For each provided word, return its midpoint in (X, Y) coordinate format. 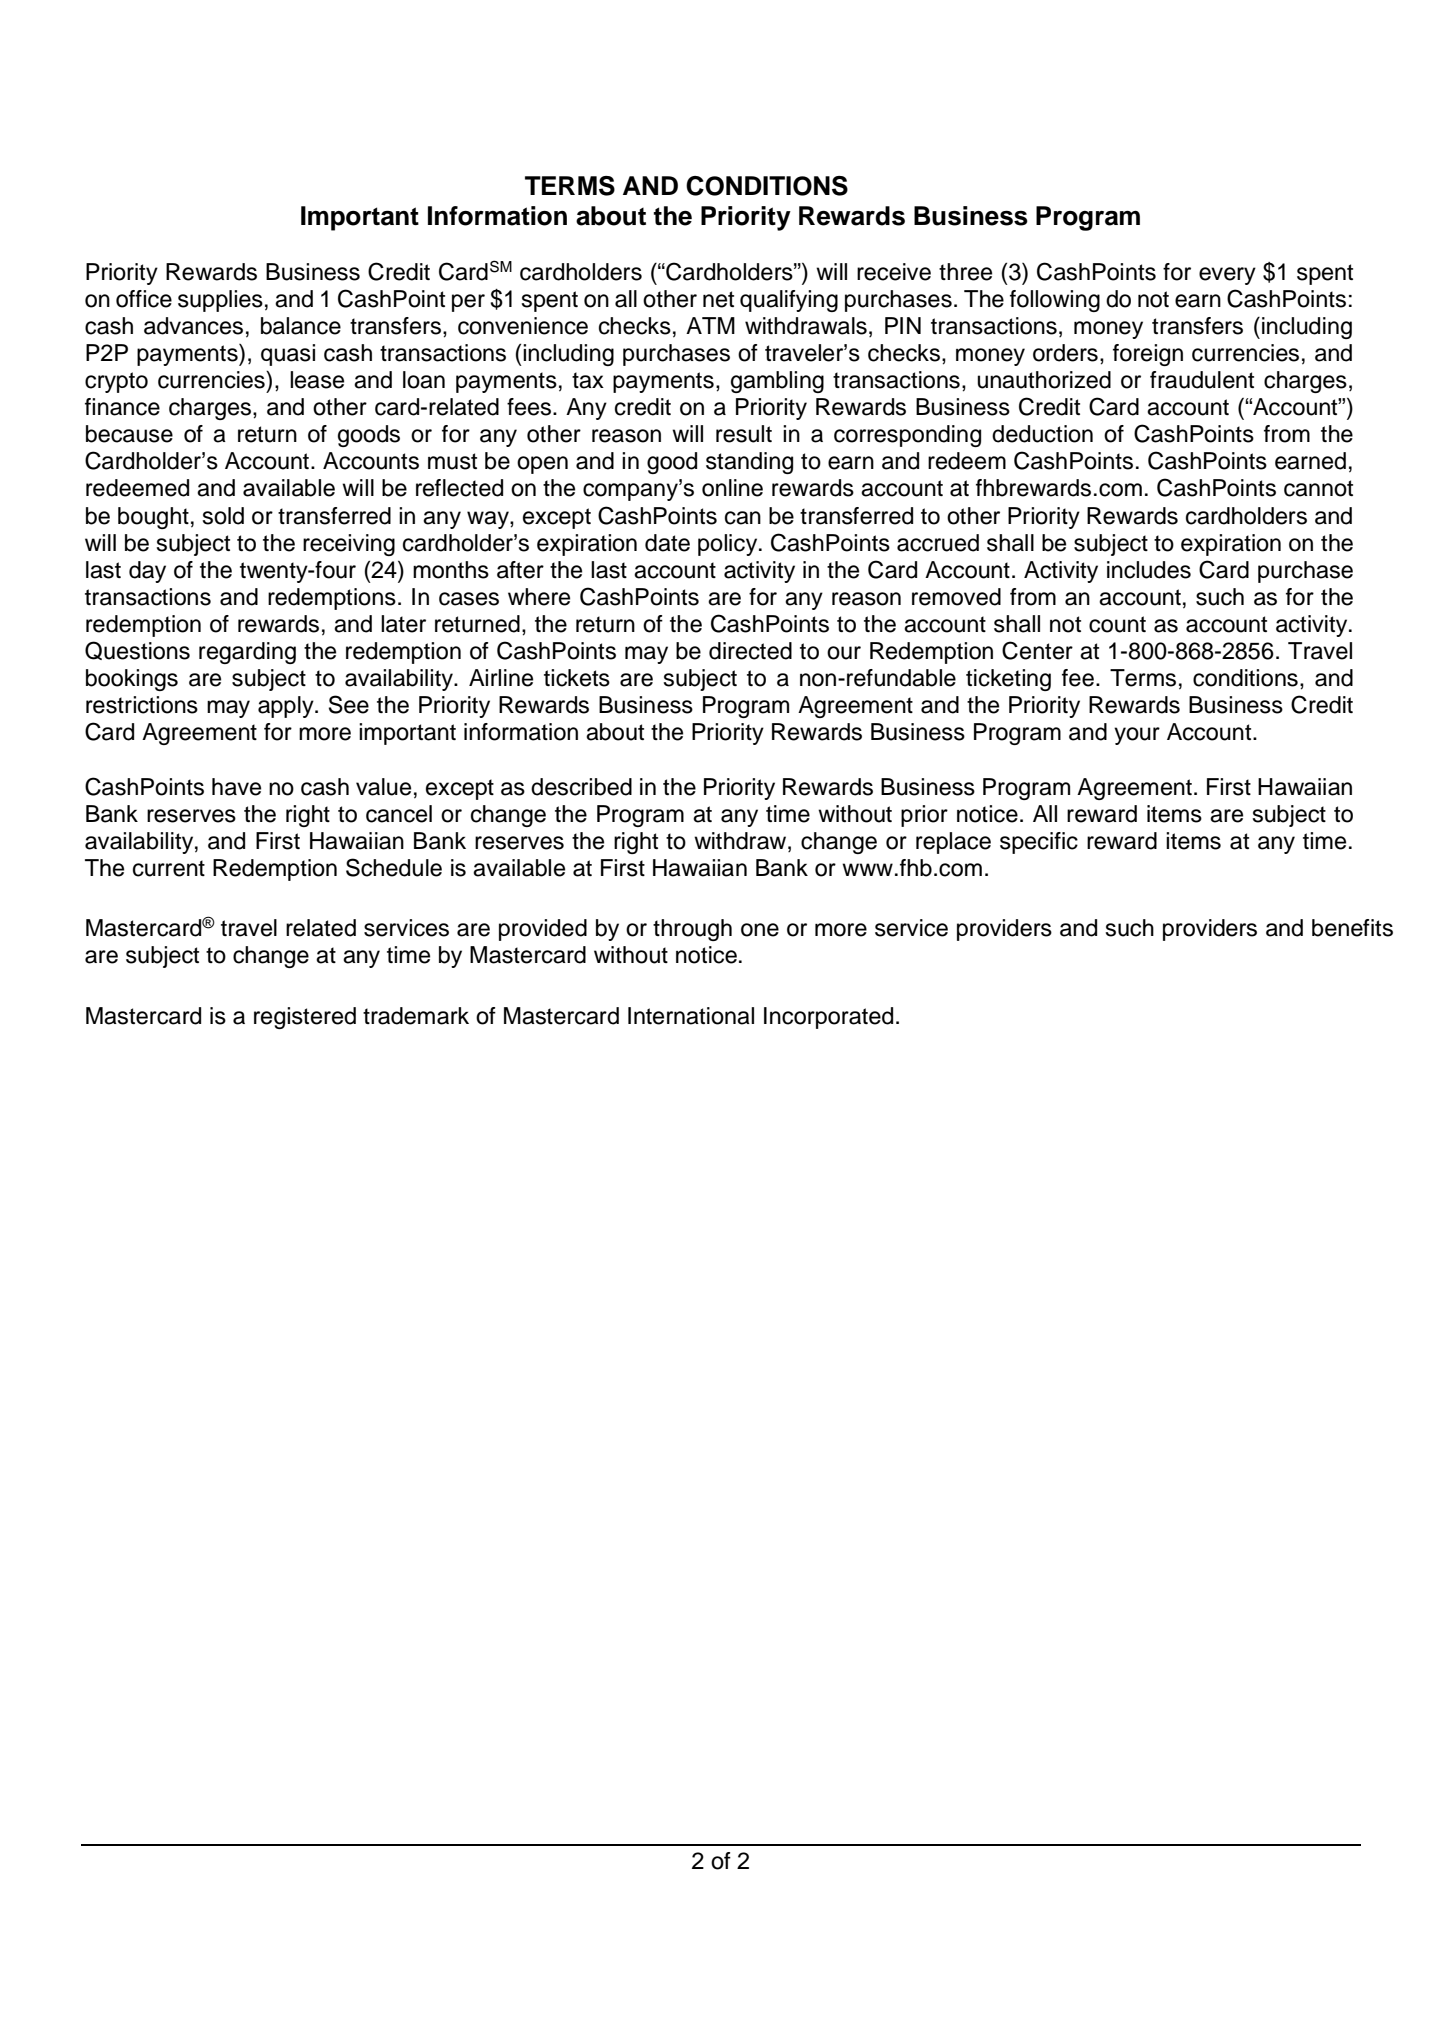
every (1227, 276)
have (236, 787)
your (1137, 736)
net (718, 299)
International (691, 1016)
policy (729, 545)
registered (305, 1018)
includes (1149, 570)
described (581, 787)
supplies (220, 301)
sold (223, 516)
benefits (1352, 928)
